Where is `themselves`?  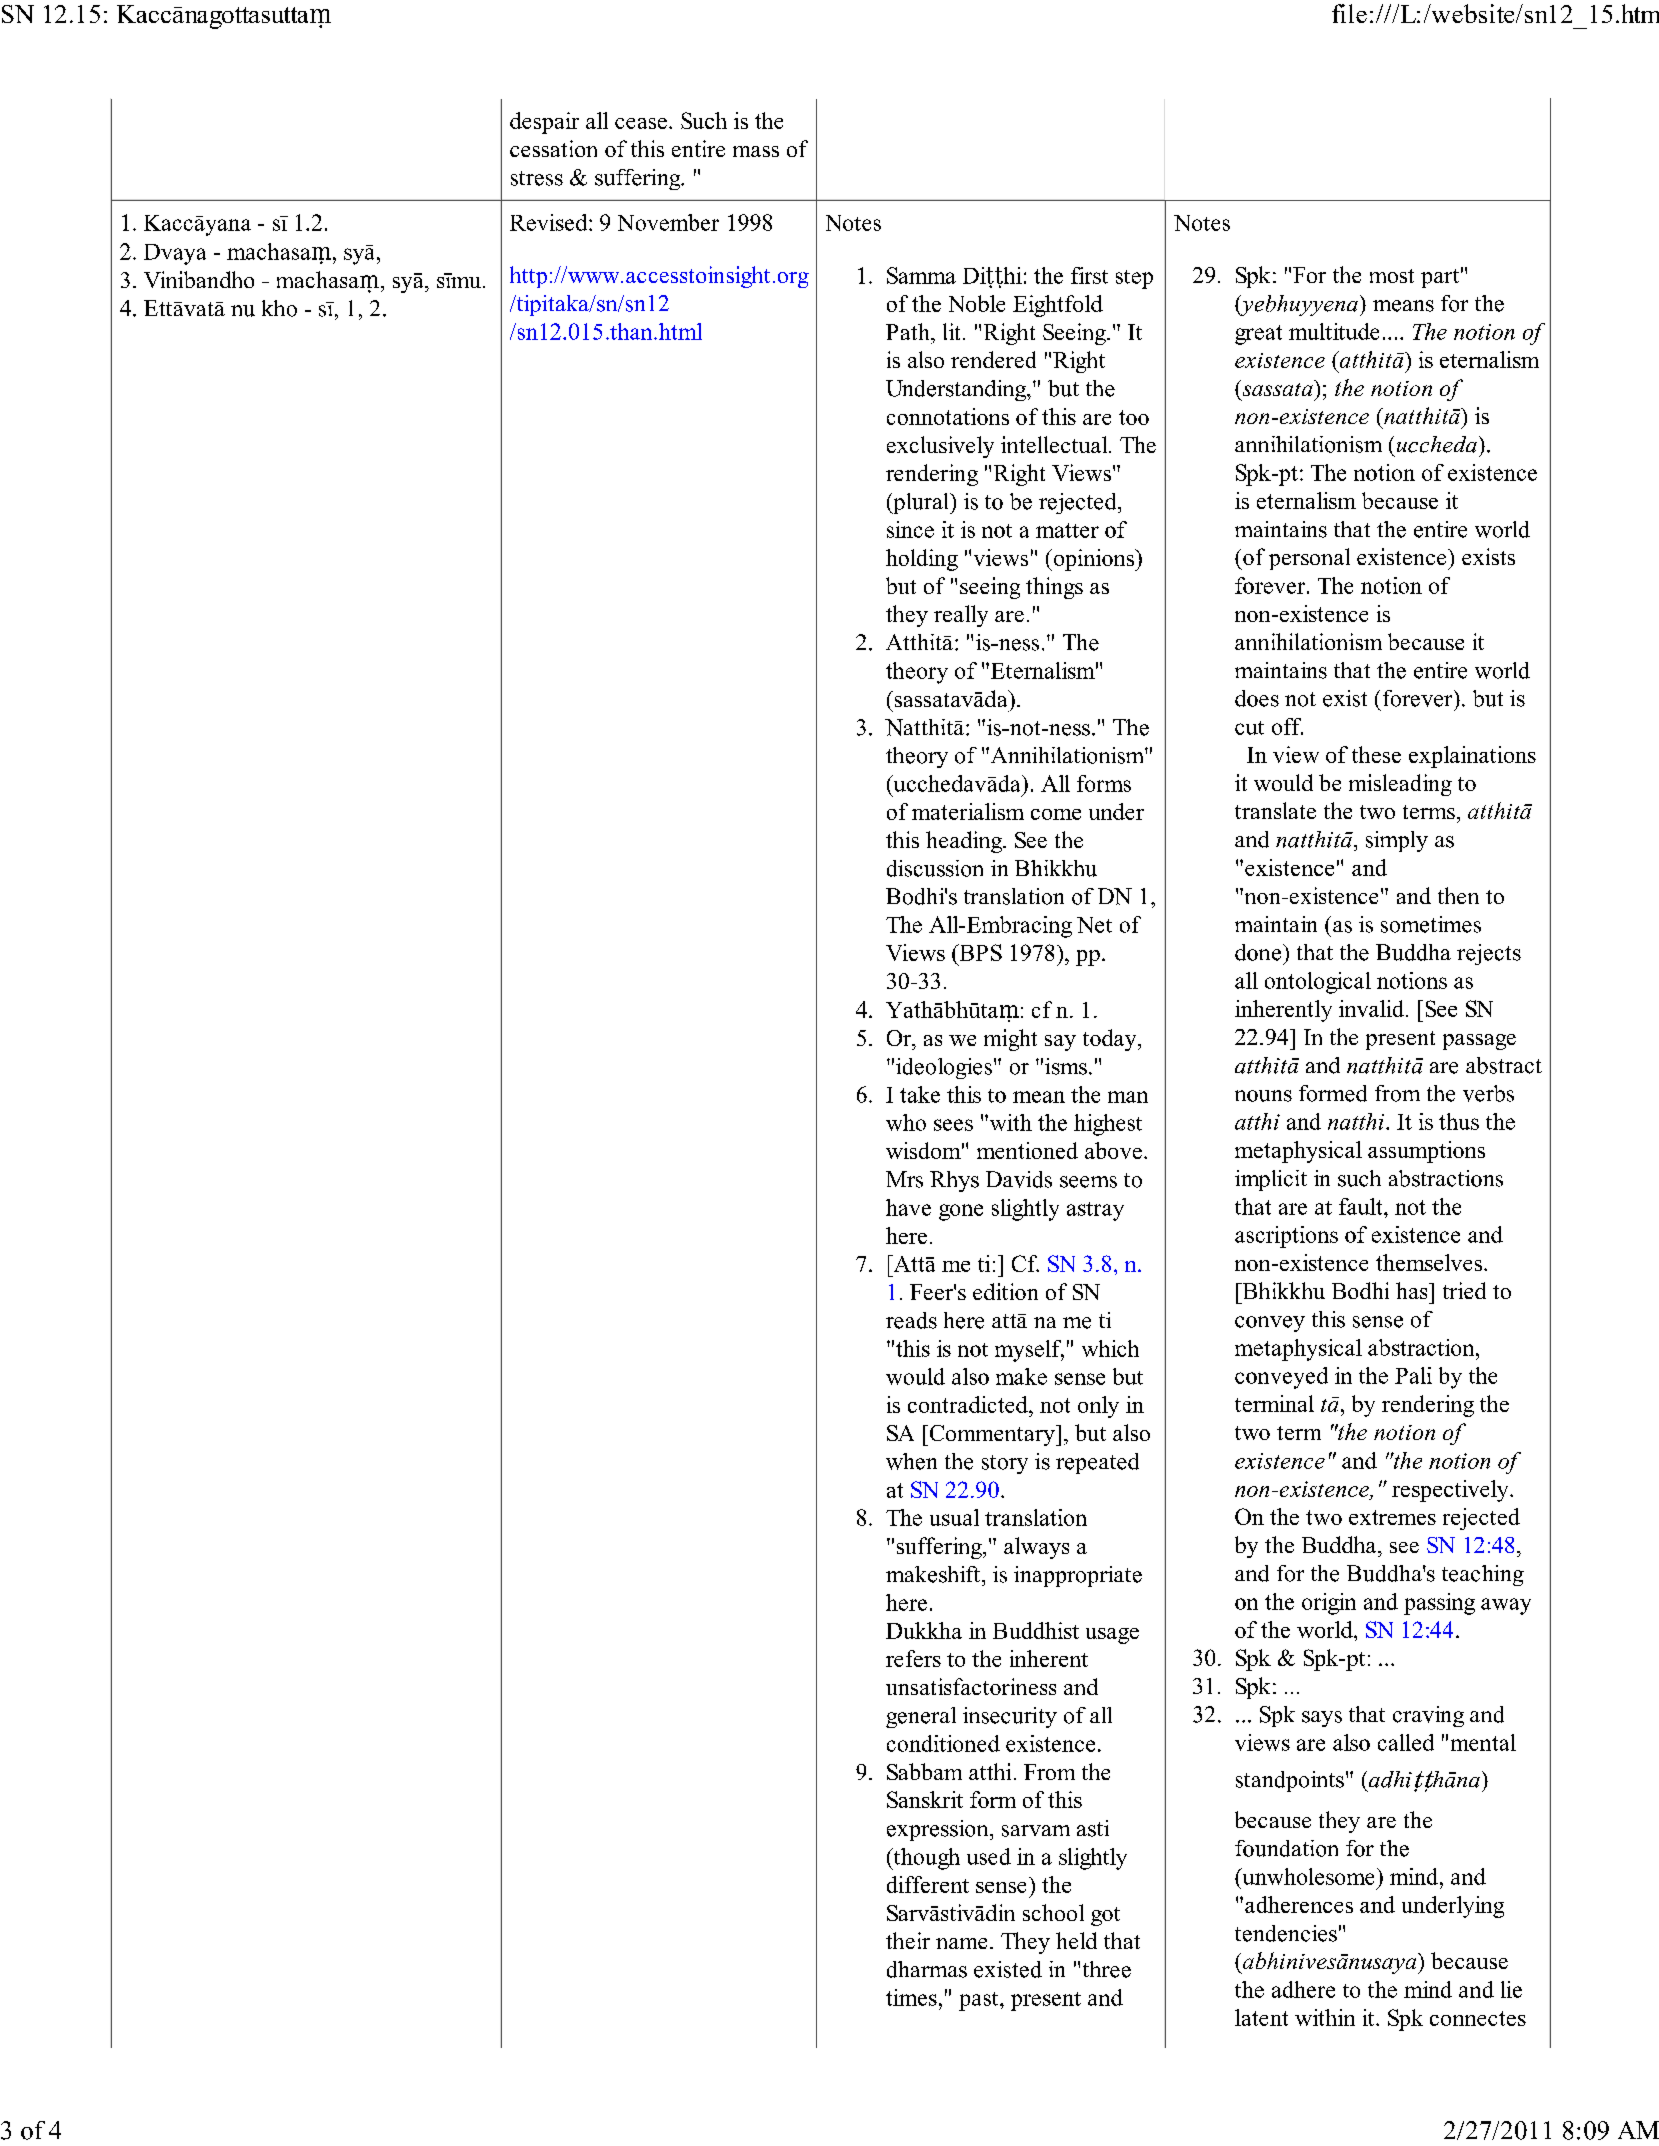 themselves is located at coordinates (1430, 1262).
